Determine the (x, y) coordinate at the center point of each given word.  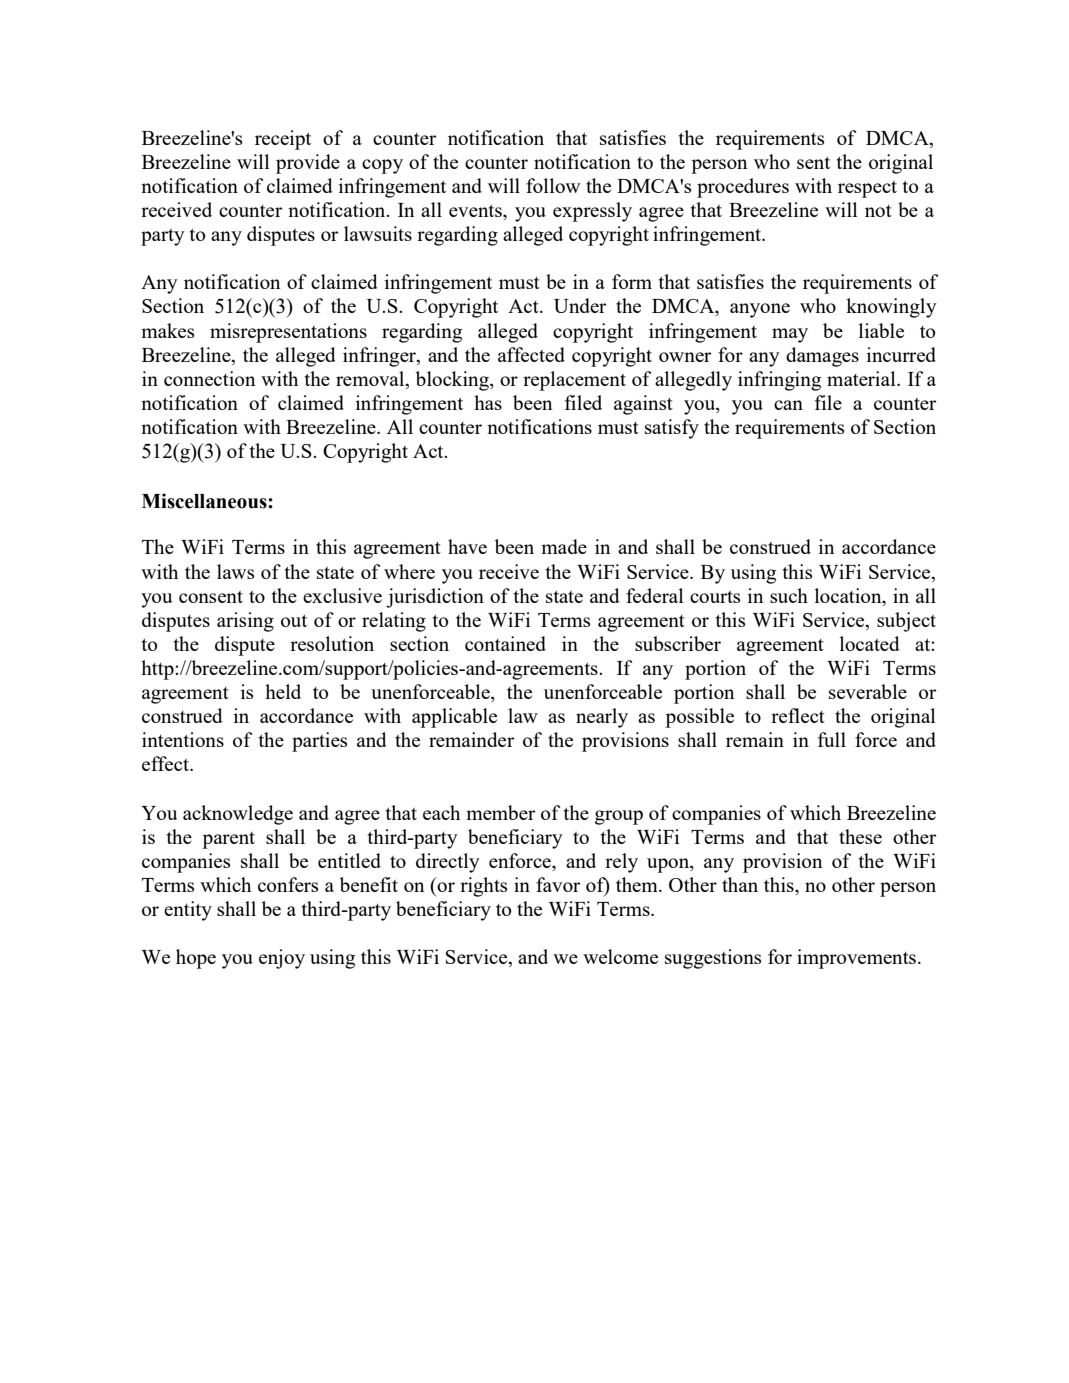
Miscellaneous (205, 501)
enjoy (282, 959)
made (564, 546)
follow (553, 185)
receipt (283, 140)
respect (867, 189)
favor (558, 884)
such (789, 595)
